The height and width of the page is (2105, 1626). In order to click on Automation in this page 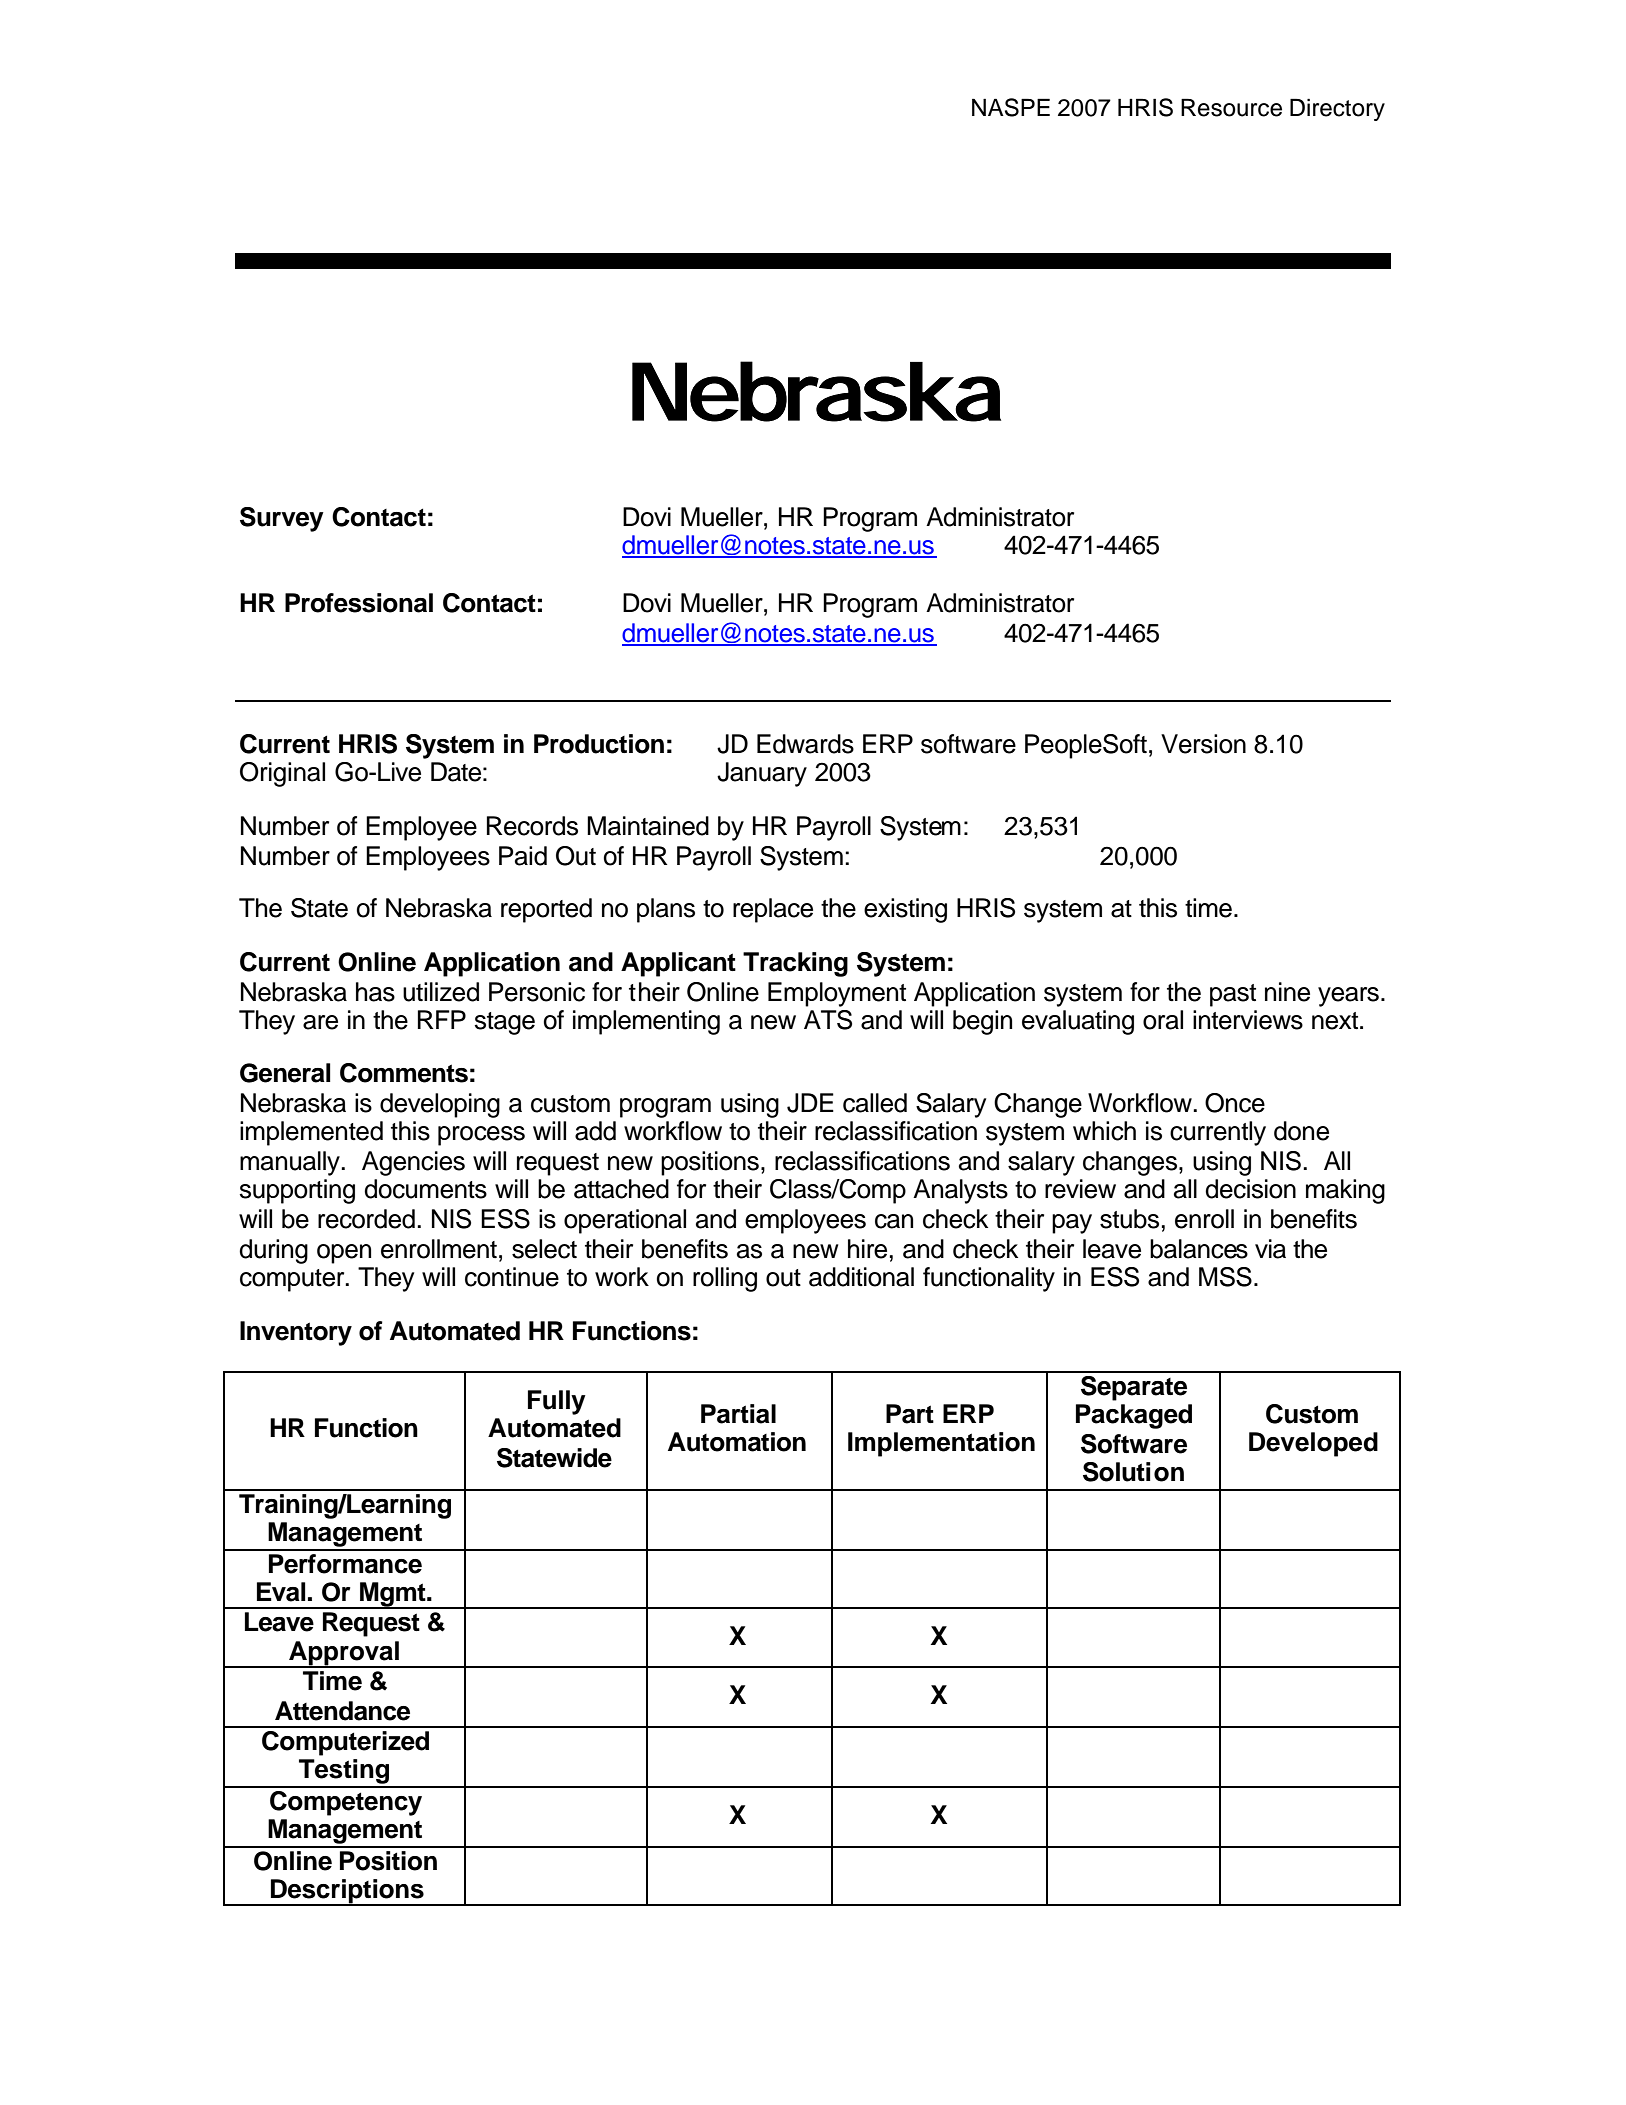, I will do `click(737, 1442)`.
